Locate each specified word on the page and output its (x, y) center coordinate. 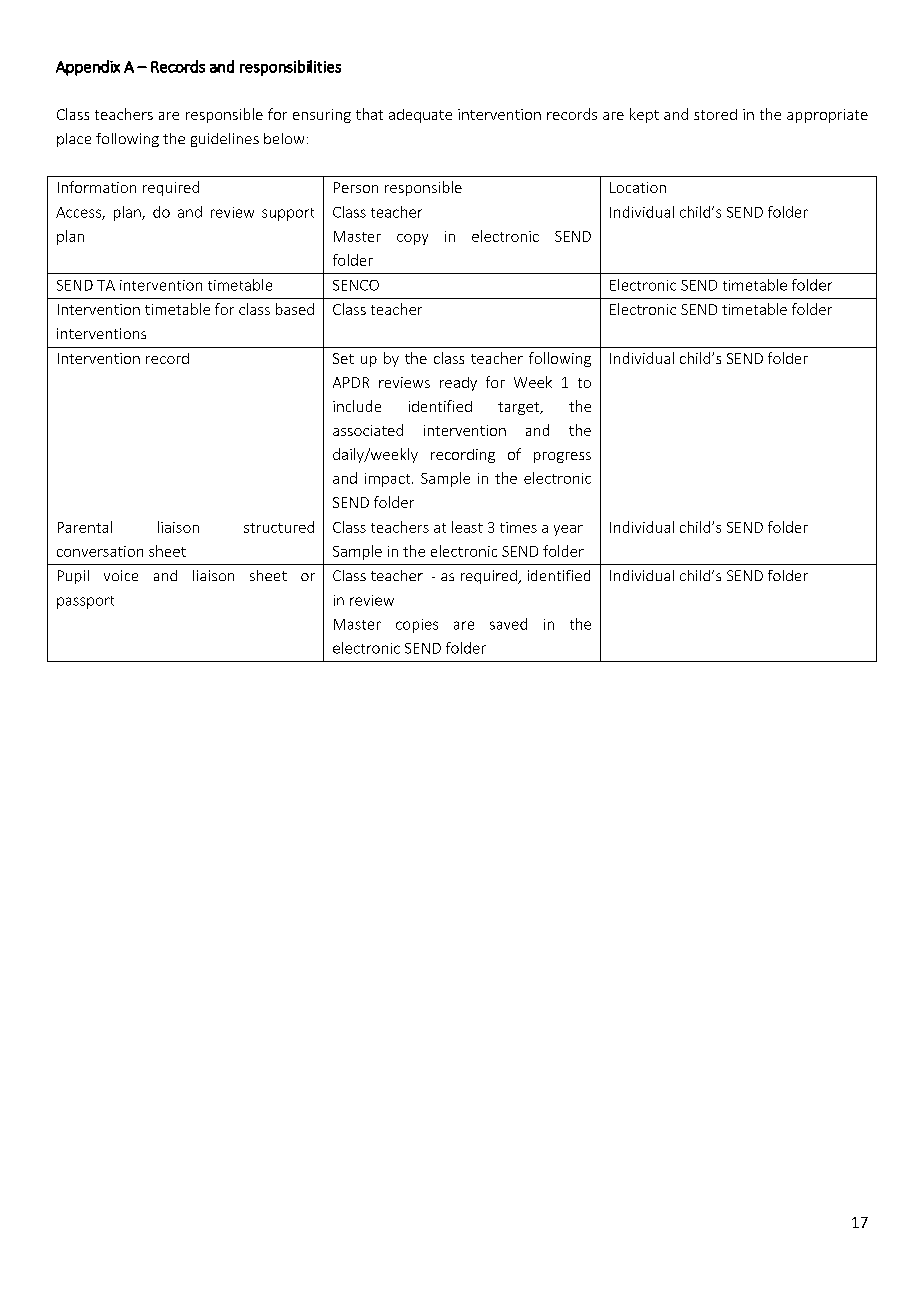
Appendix (88, 68)
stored (715, 114)
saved (508, 624)
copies (417, 626)
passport (85, 602)
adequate (420, 116)
